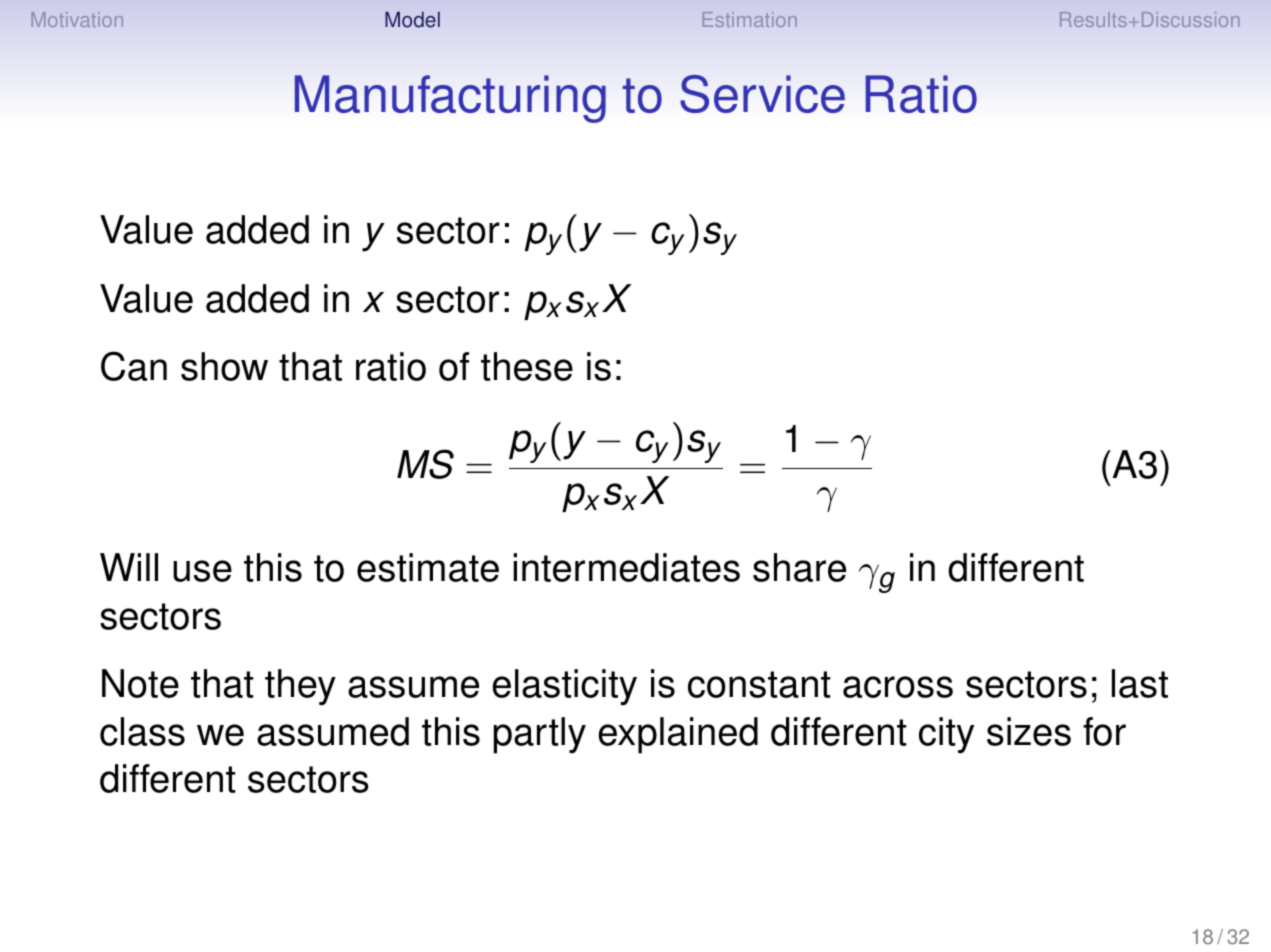 This document has width=1271, height=952. I want to click on class, so click(142, 731).
